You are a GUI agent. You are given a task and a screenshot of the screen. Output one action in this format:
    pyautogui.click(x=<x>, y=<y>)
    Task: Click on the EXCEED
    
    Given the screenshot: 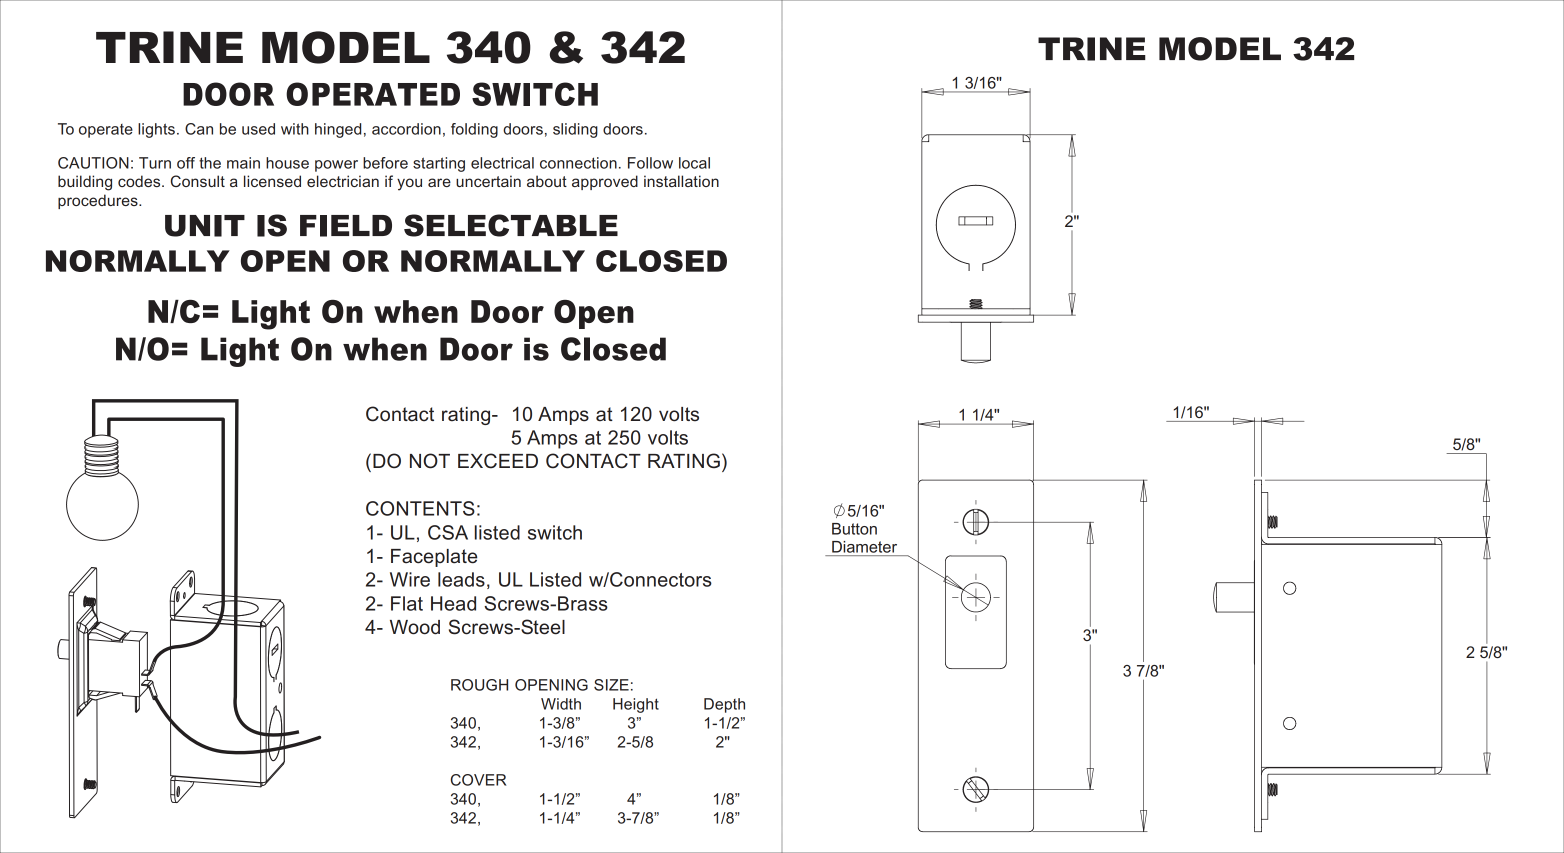 What is the action you would take?
    pyautogui.click(x=498, y=461)
